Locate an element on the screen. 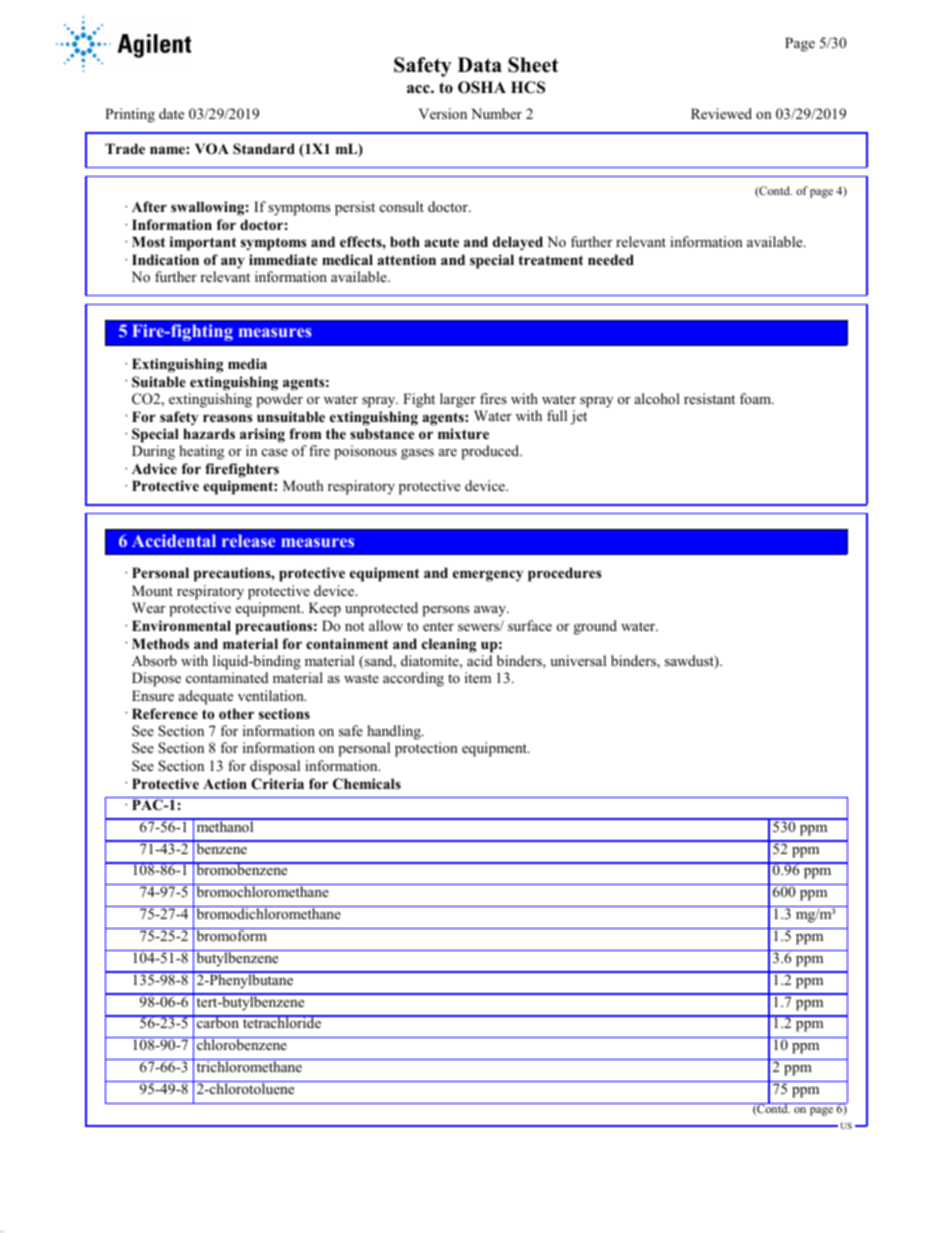 This screenshot has width=952, height=1233. Accidental is located at coordinates (174, 540).
